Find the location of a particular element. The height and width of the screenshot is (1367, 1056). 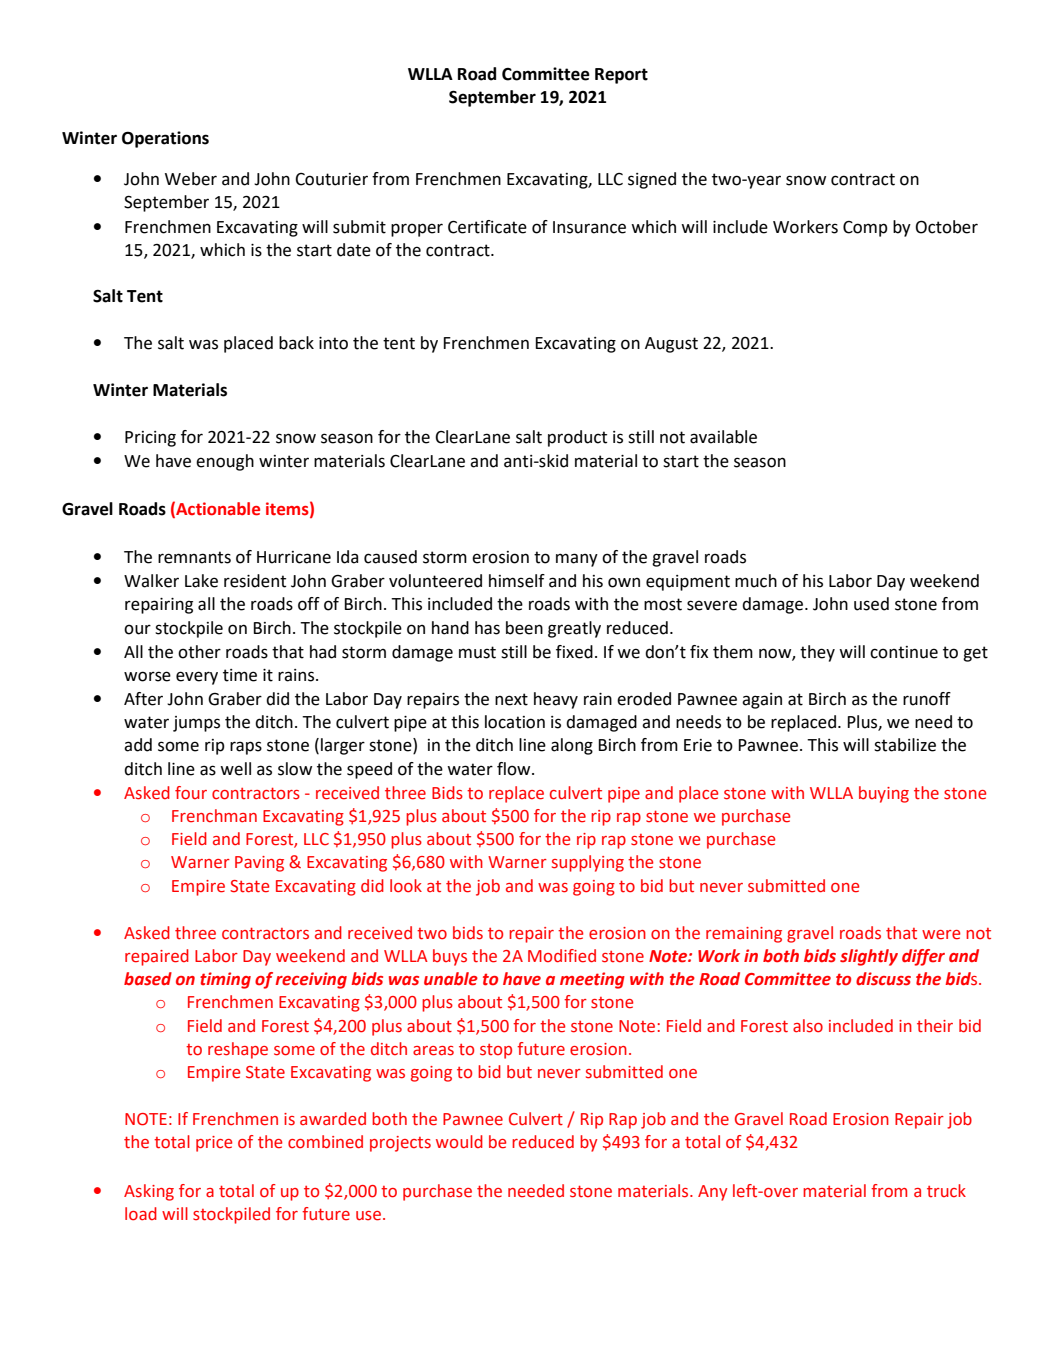

continue is located at coordinates (904, 652).
